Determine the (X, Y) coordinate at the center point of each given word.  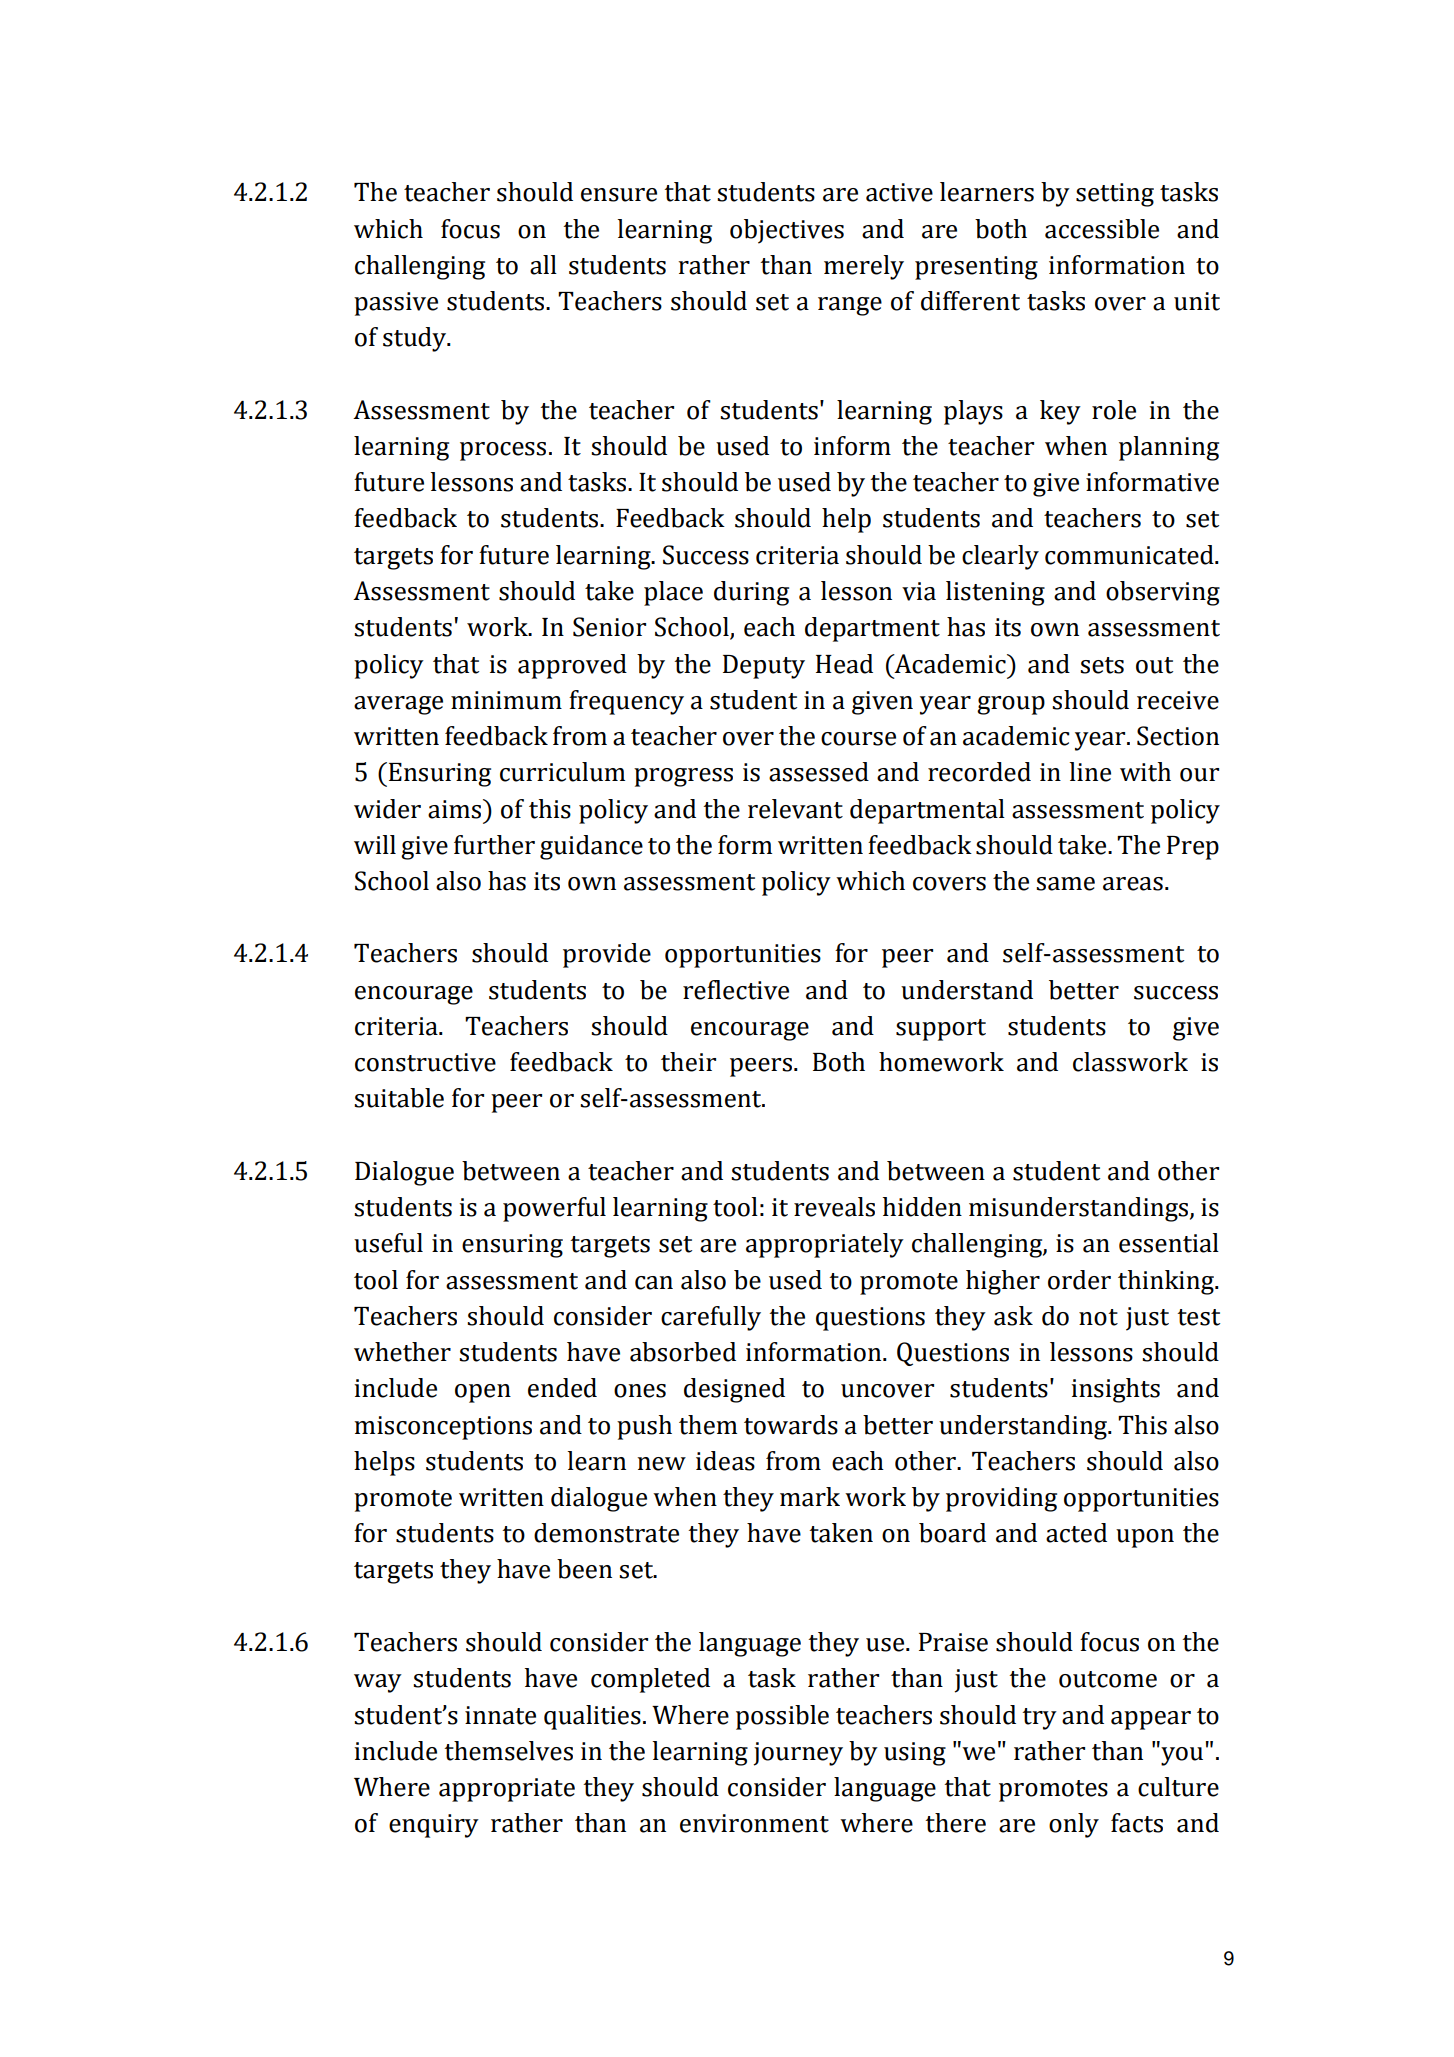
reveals (834, 1207)
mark (810, 1497)
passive (396, 304)
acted (1076, 1533)
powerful (554, 1209)
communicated (1130, 555)
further (494, 845)
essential (1169, 1243)
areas (1133, 884)
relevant (795, 809)
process (503, 451)
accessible (1102, 229)
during (751, 593)
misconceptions (443, 1428)
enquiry (434, 1826)
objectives (787, 231)
